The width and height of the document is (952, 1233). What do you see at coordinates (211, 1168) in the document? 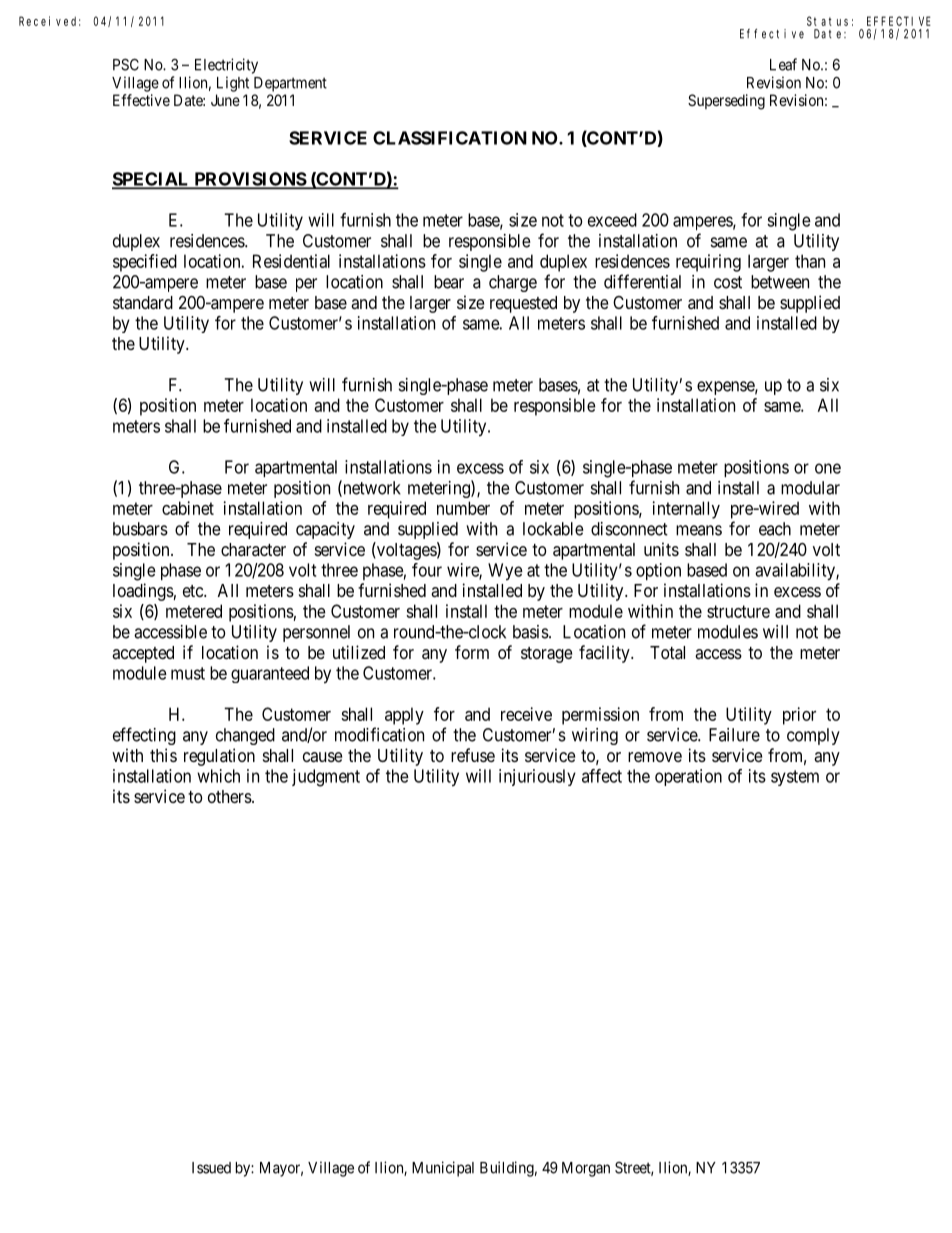
I see `Issued` at bounding box center [211, 1168].
